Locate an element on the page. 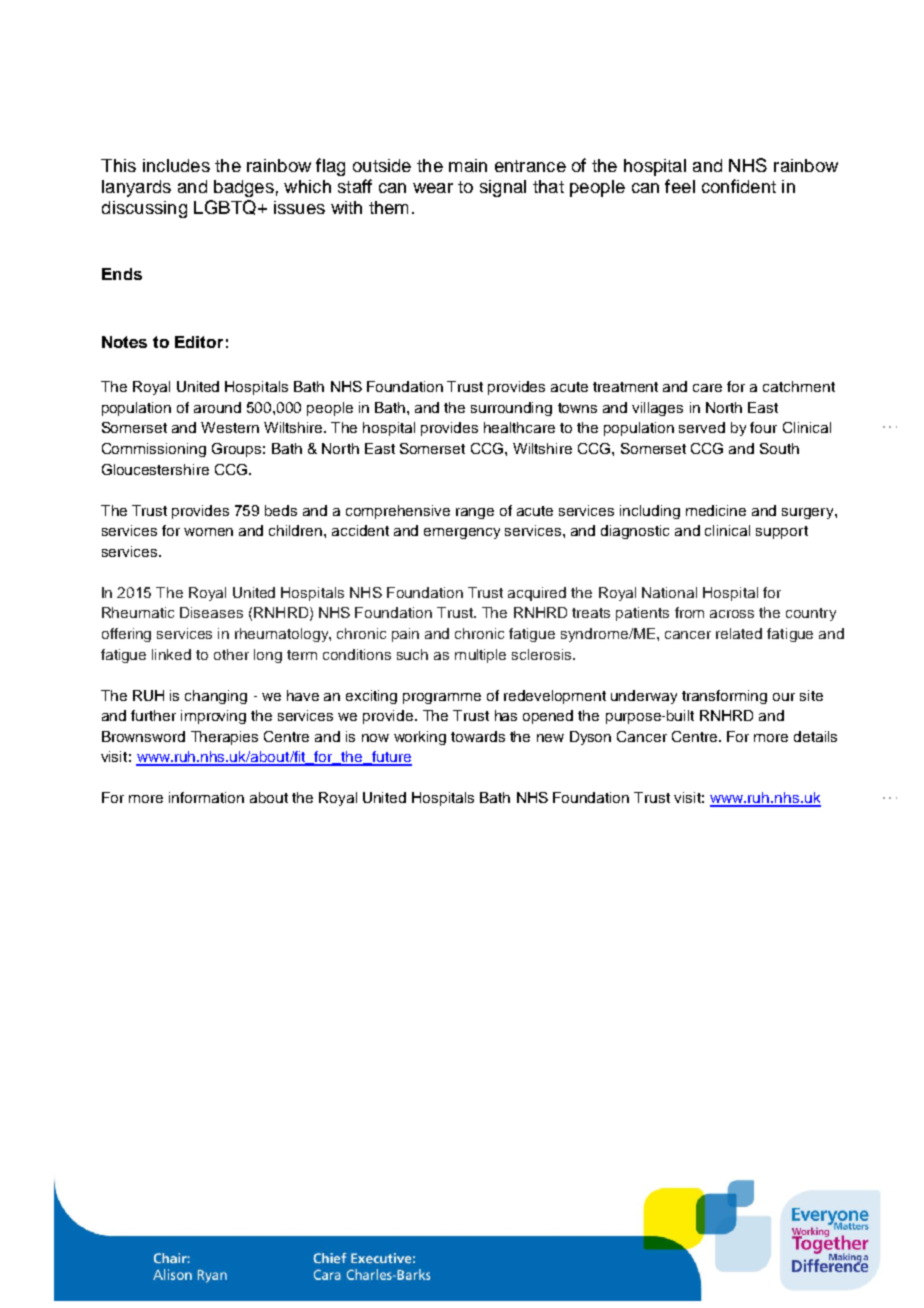 This document has height=1308, width=924. confident is located at coordinates (739, 186).
